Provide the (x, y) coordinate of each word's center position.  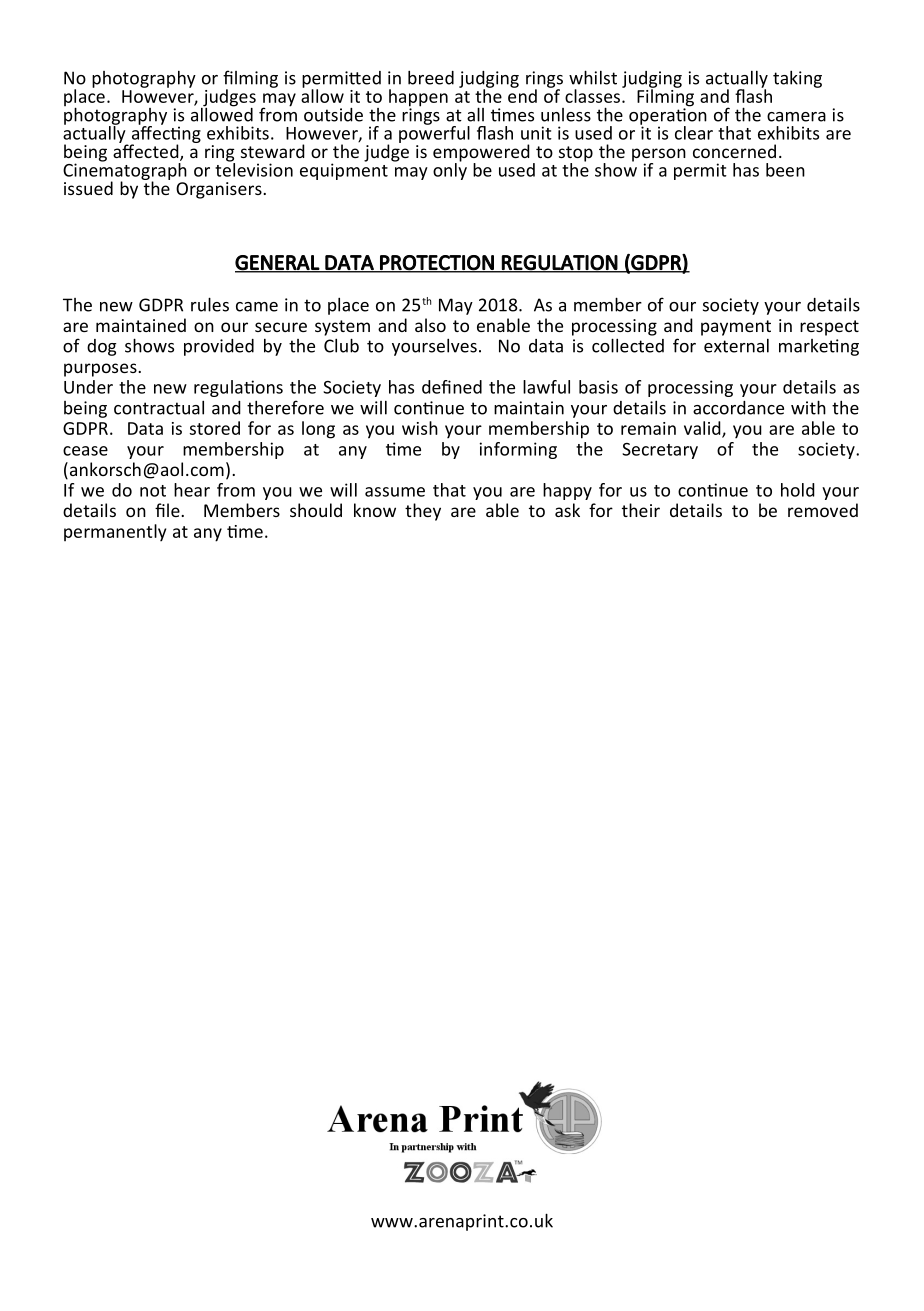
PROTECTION (437, 263)
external (736, 346)
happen (418, 99)
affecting (165, 135)
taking (797, 79)
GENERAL (278, 263)
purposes (101, 370)
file (168, 510)
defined (452, 387)
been (785, 170)
